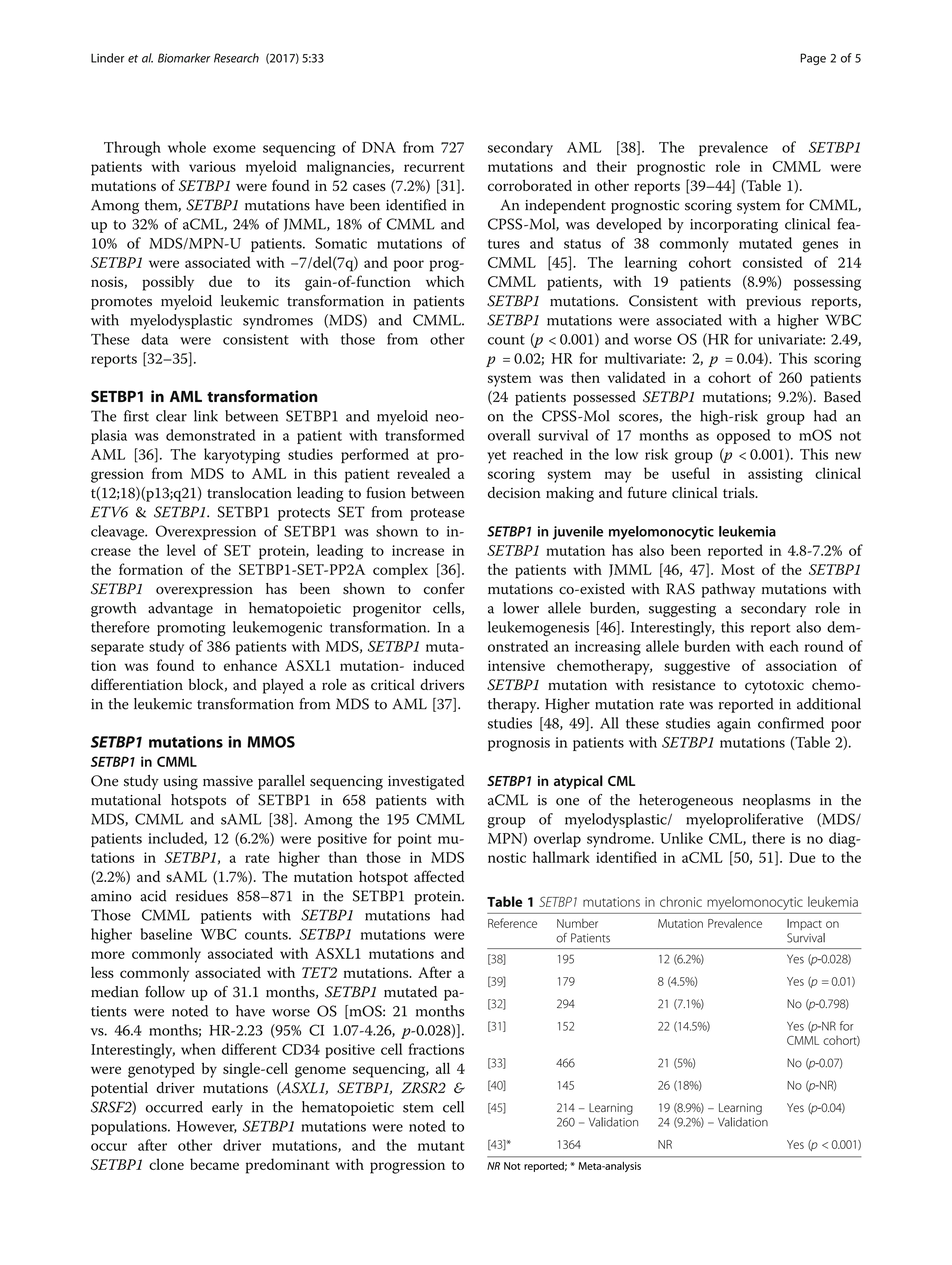  What do you see at coordinates (445, 281) in the screenshot?
I see `which` at bounding box center [445, 281].
